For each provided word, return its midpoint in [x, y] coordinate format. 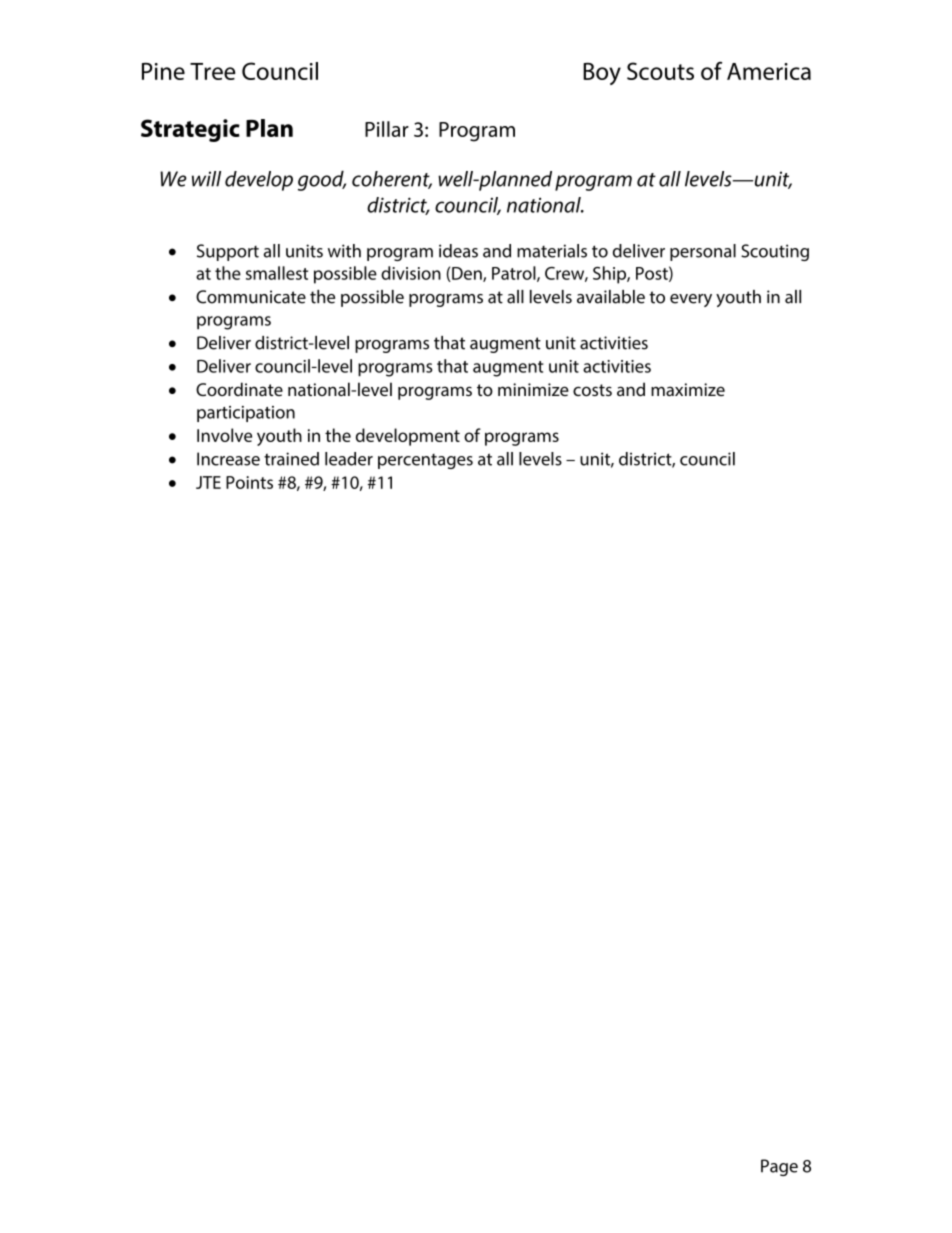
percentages [425, 461]
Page [779, 1167]
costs [592, 390]
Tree [212, 71]
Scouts [660, 71]
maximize [688, 389]
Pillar [387, 129]
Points [249, 482]
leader [349, 459]
